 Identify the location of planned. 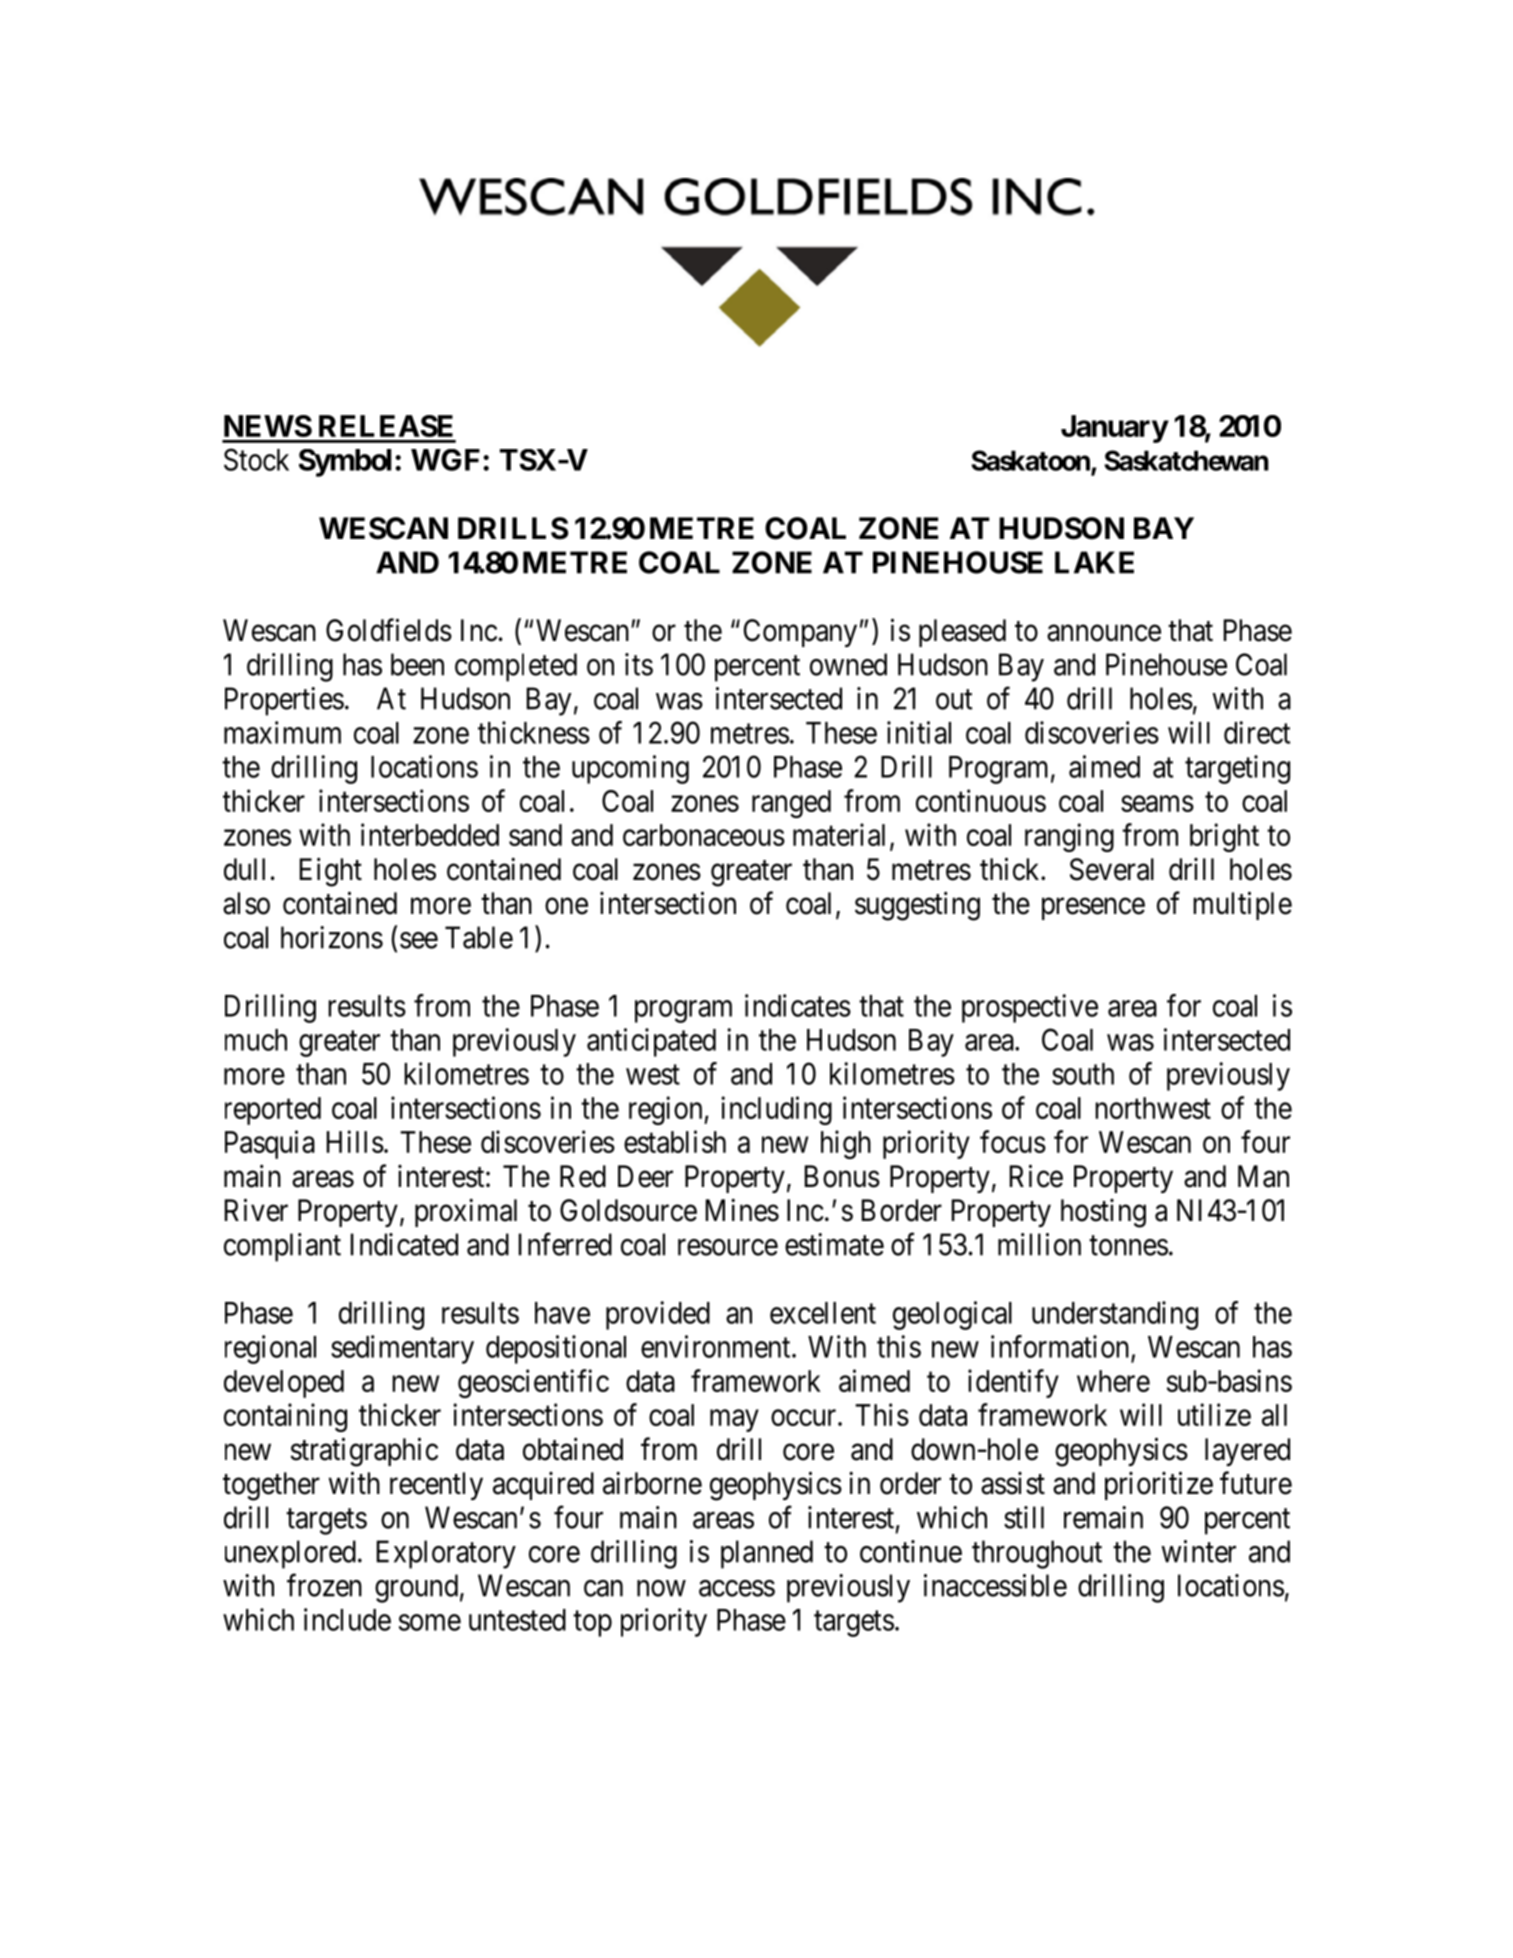
(767, 1554).
